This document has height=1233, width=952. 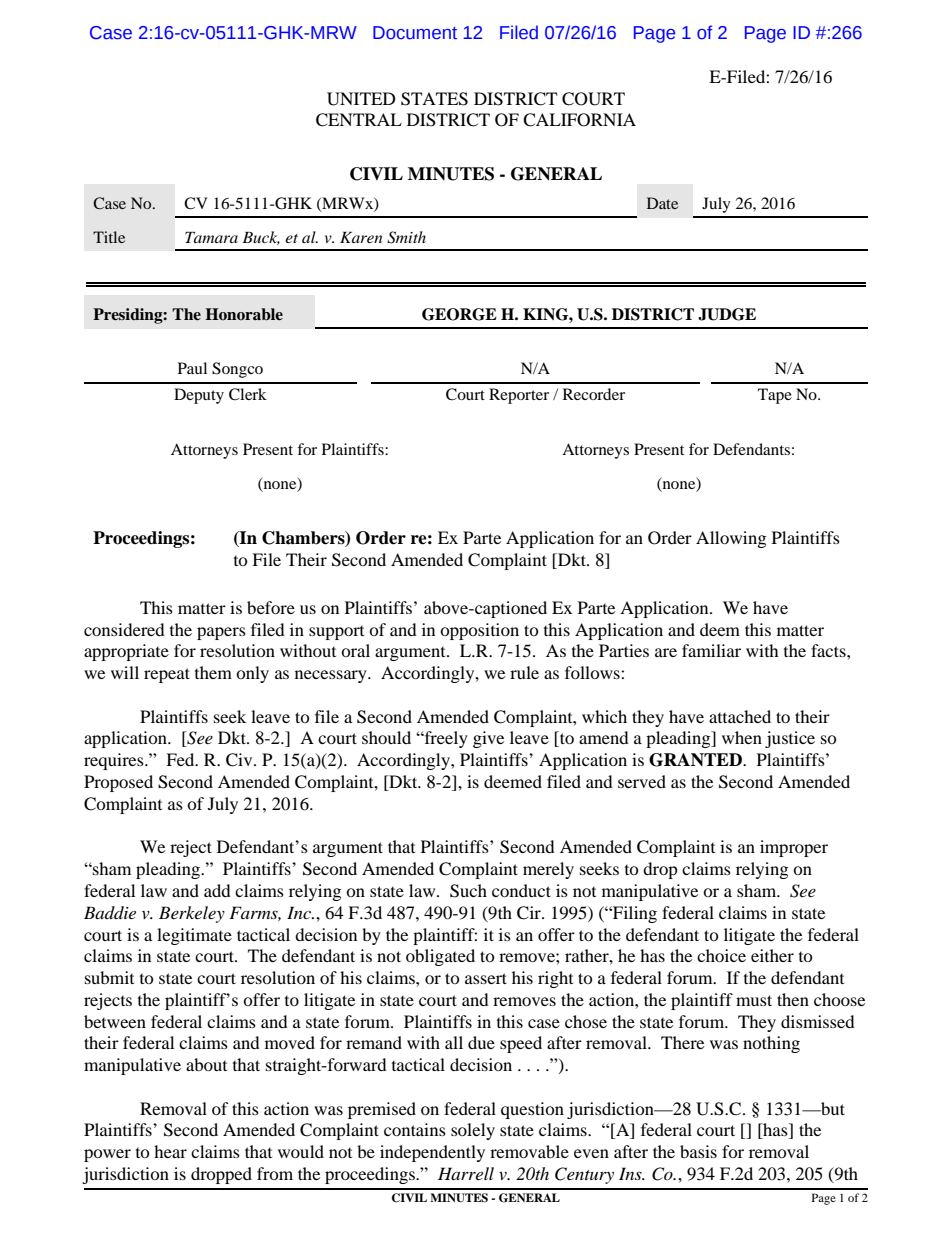 I want to click on CALIFORNIA, so click(x=579, y=120).
